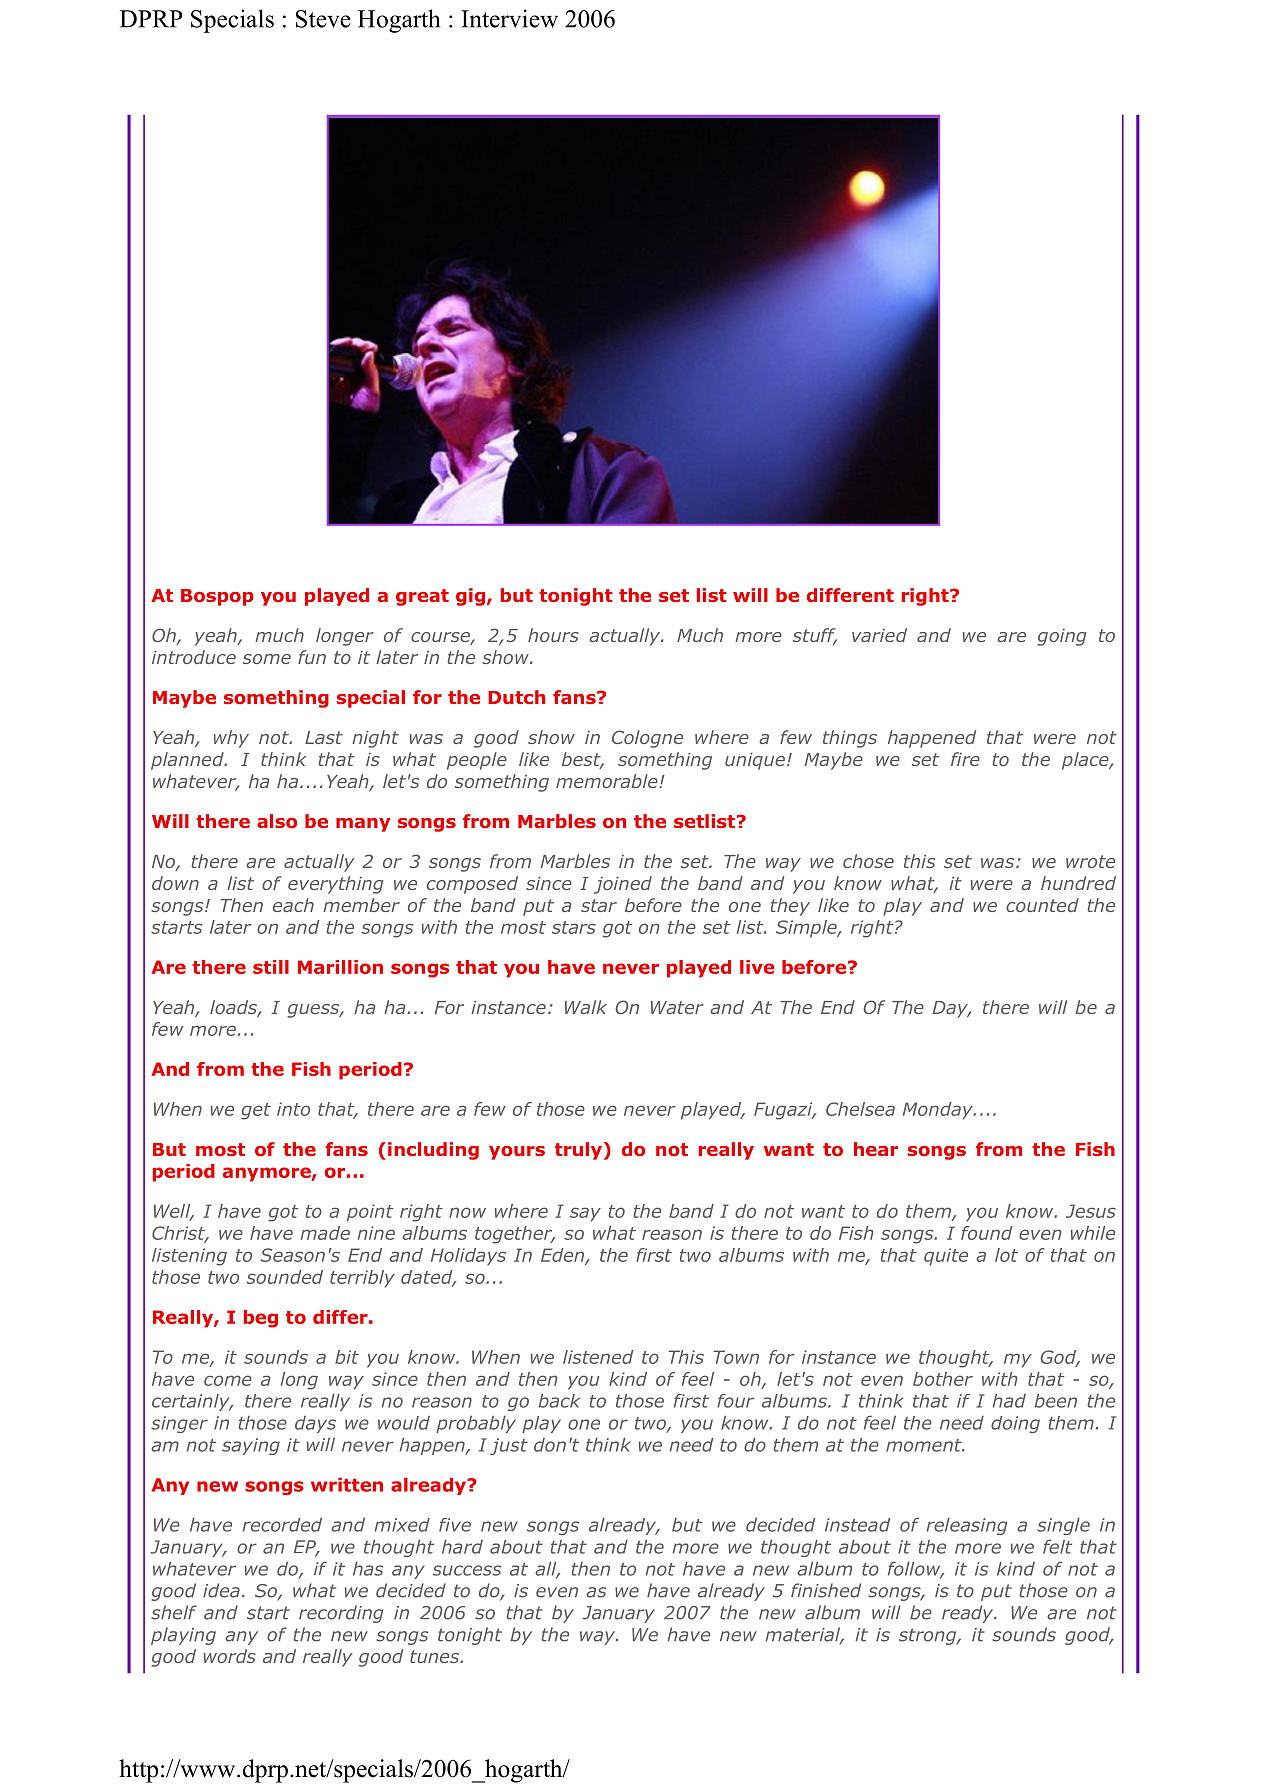 The height and width of the page is (1789, 1265). What do you see at coordinates (939, 1111) in the page?
I see `Monday` at bounding box center [939, 1111].
